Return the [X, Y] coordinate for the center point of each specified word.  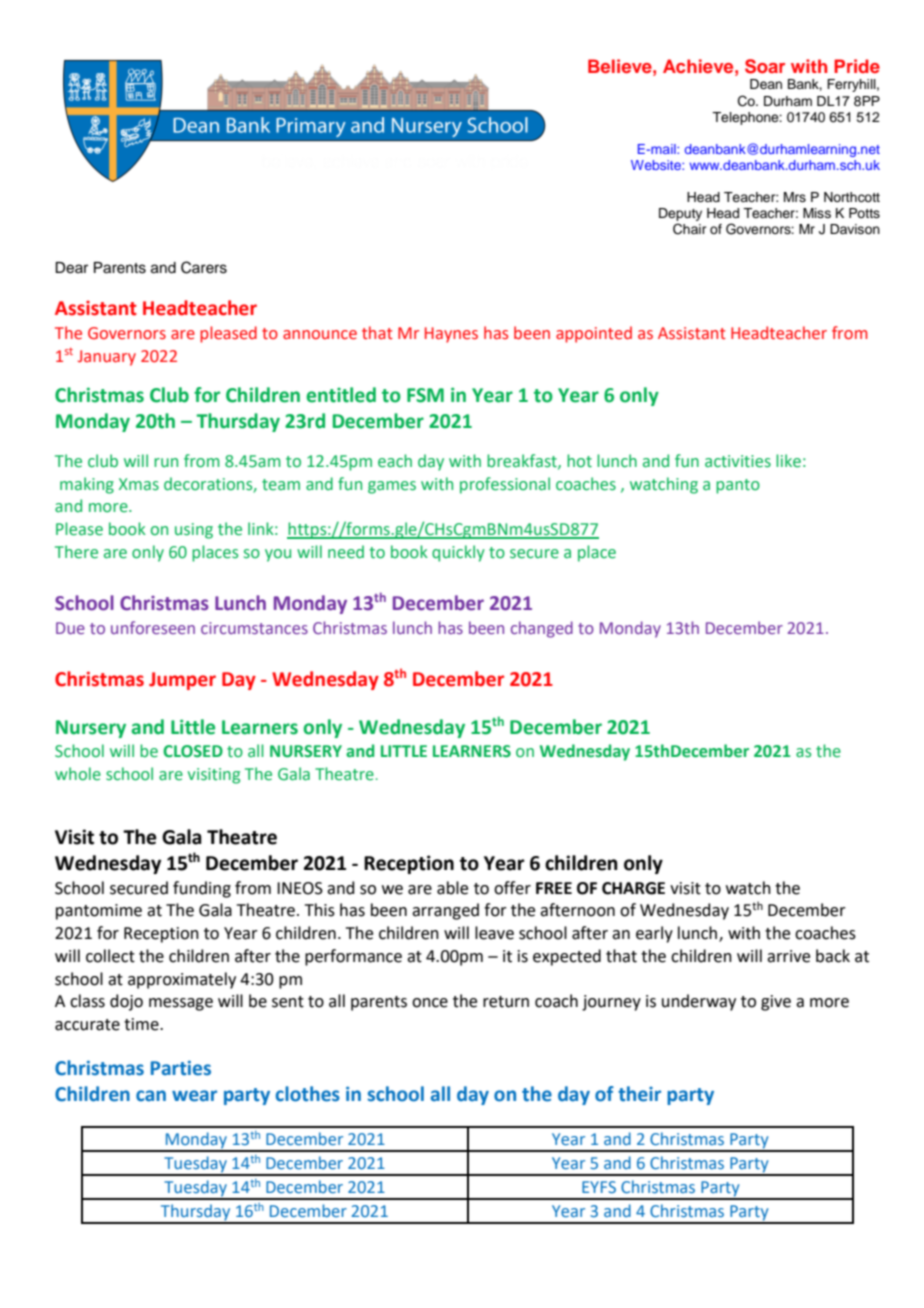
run [166, 462]
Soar [765, 66]
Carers [204, 267]
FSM [425, 395]
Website [657, 165]
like [788, 461]
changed [542, 629]
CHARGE [633, 888]
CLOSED [193, 751]
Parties [181, 1068]
